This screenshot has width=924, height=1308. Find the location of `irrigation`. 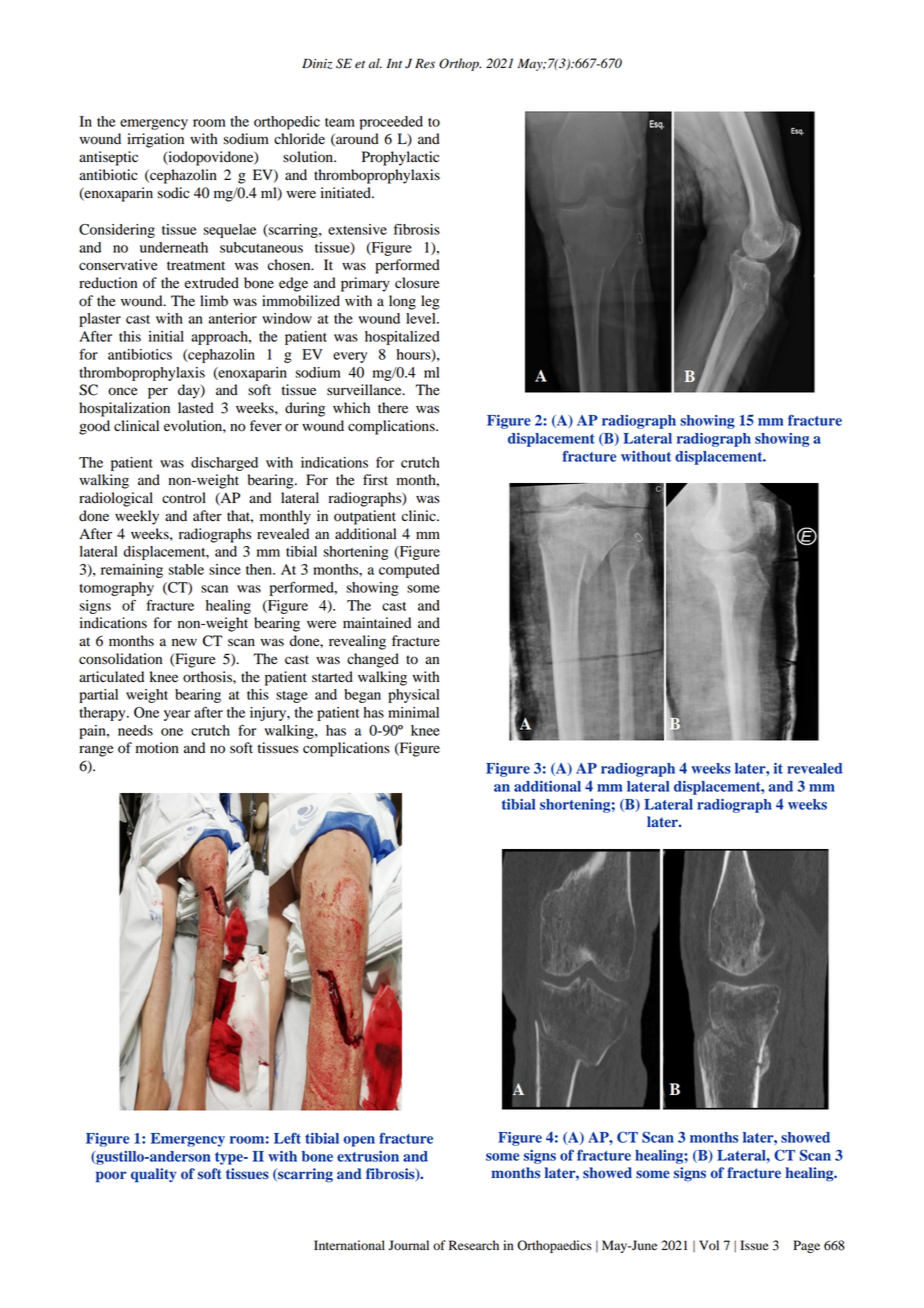

irrigation is located at coordinates (155, 140).
